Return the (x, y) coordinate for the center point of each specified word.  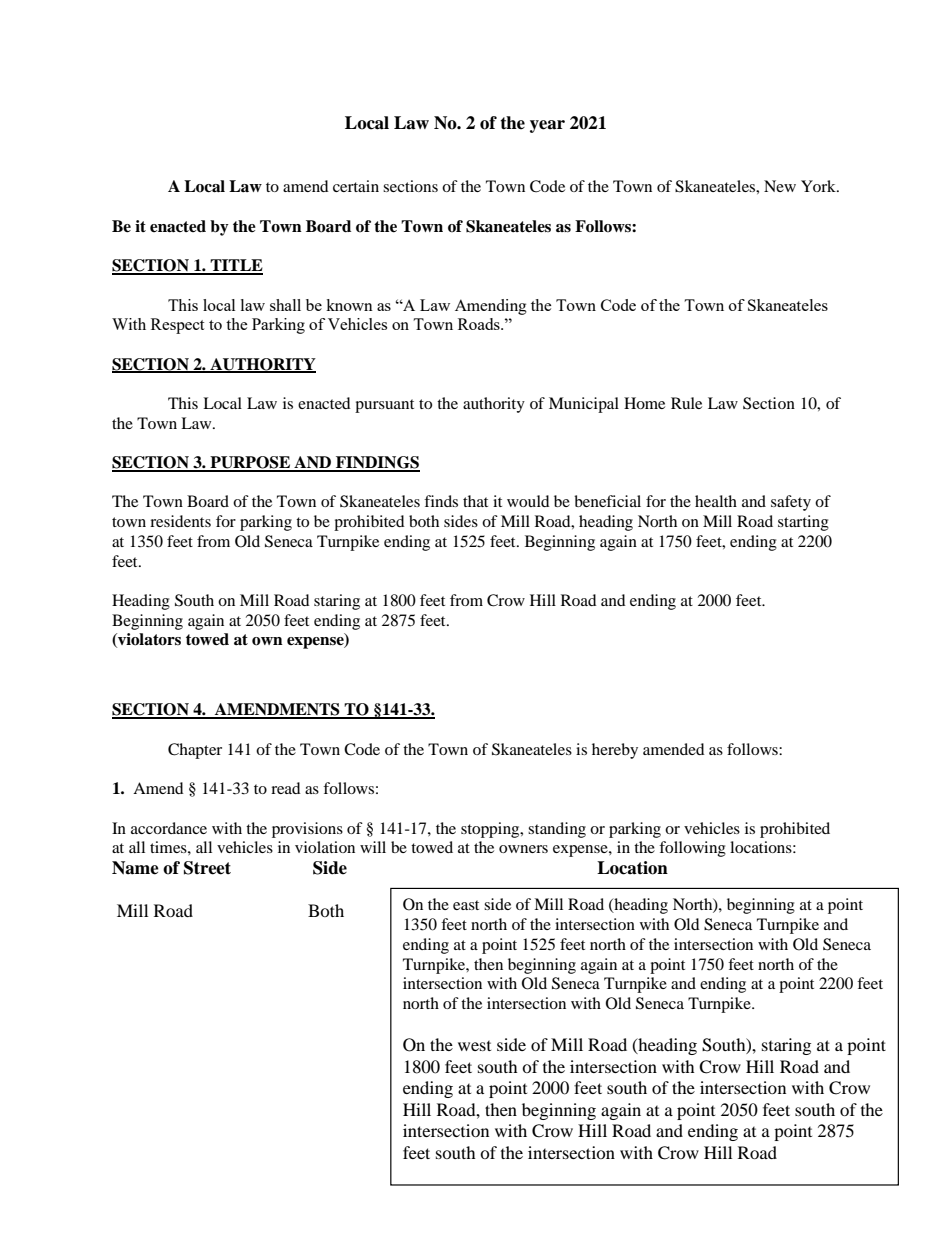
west (474, 1046)
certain (356, 186)
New (780, 186)
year (547, 126)
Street (207, 868)
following (692, 849)
